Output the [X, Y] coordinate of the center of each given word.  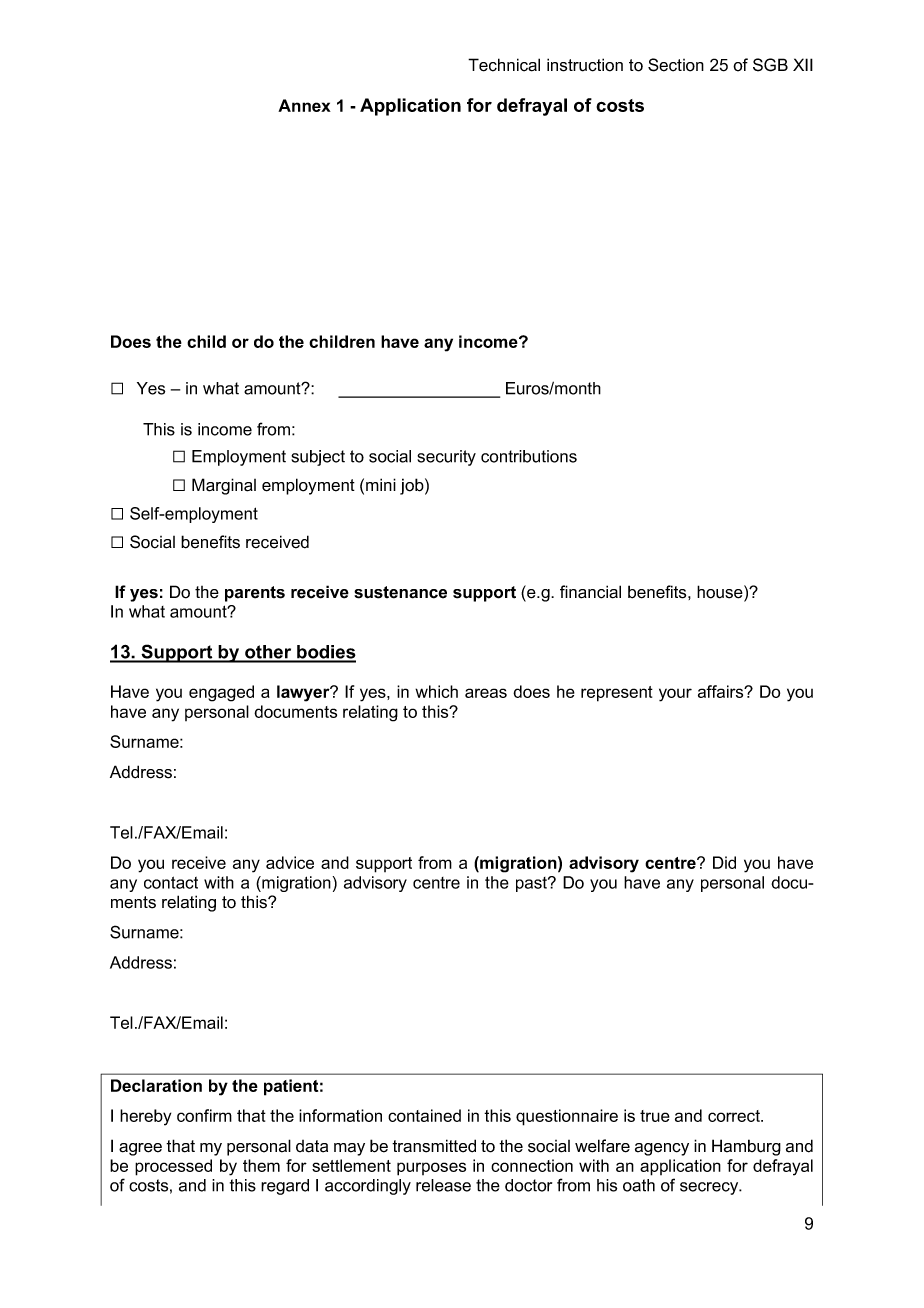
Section [676, 65]
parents [255, 594]
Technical [504, 65]
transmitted [434, 1146]
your [675, 695]
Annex [304, 105]
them [261, 1165]
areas [486, 693]
